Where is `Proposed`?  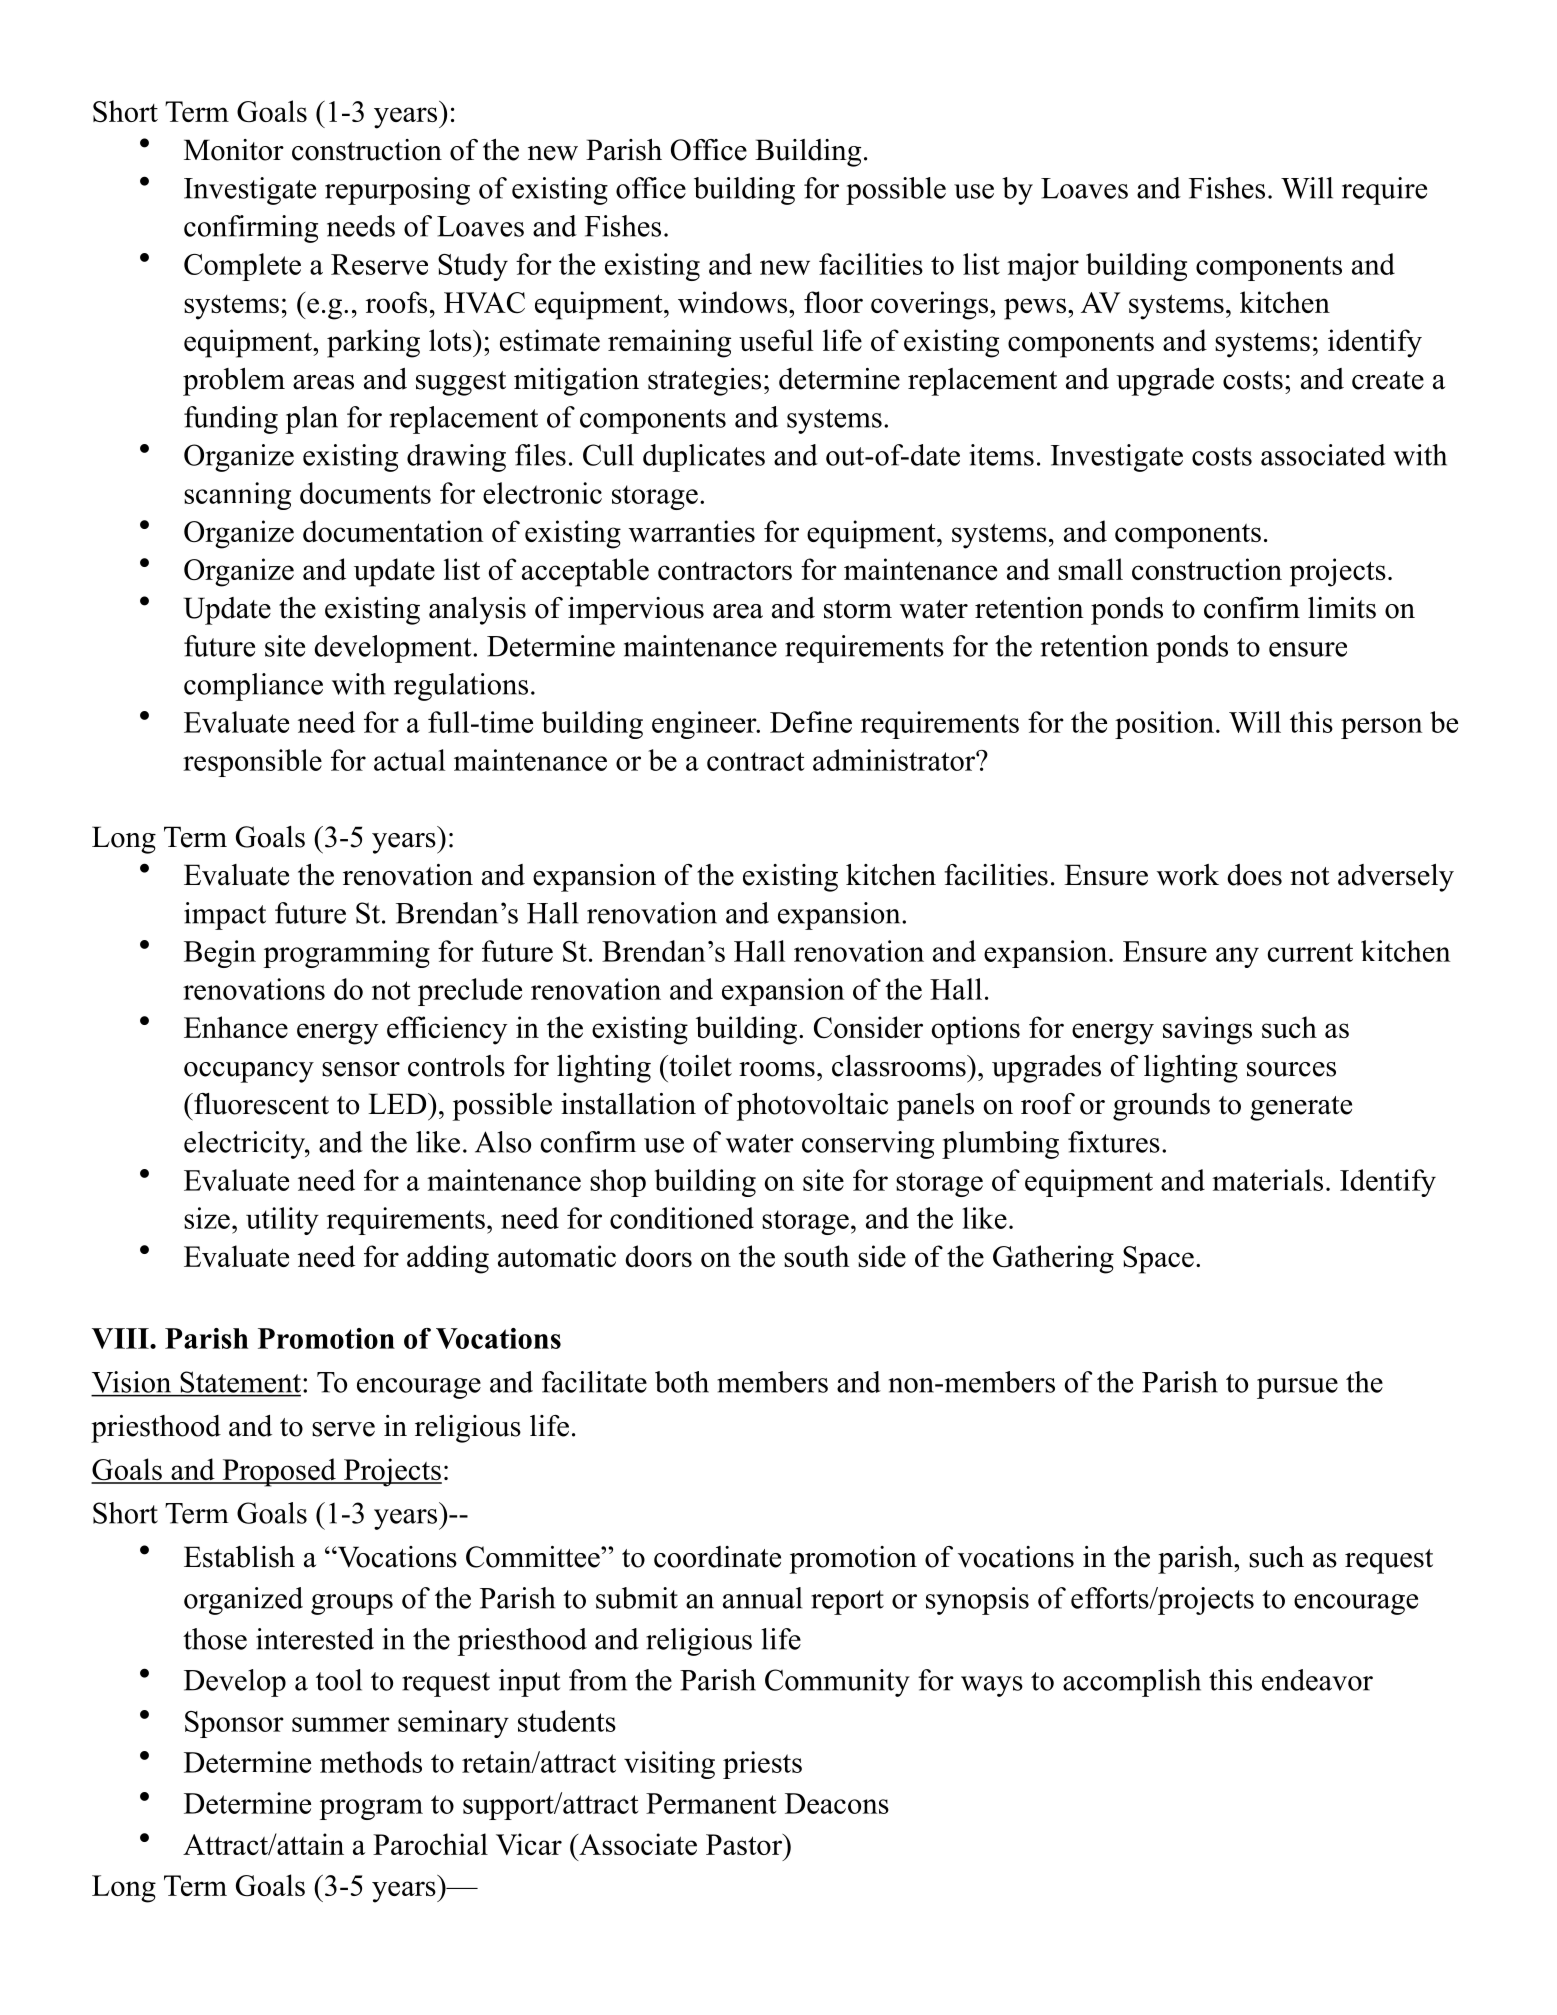 Proposed is located at coordinates (279, 1472).
